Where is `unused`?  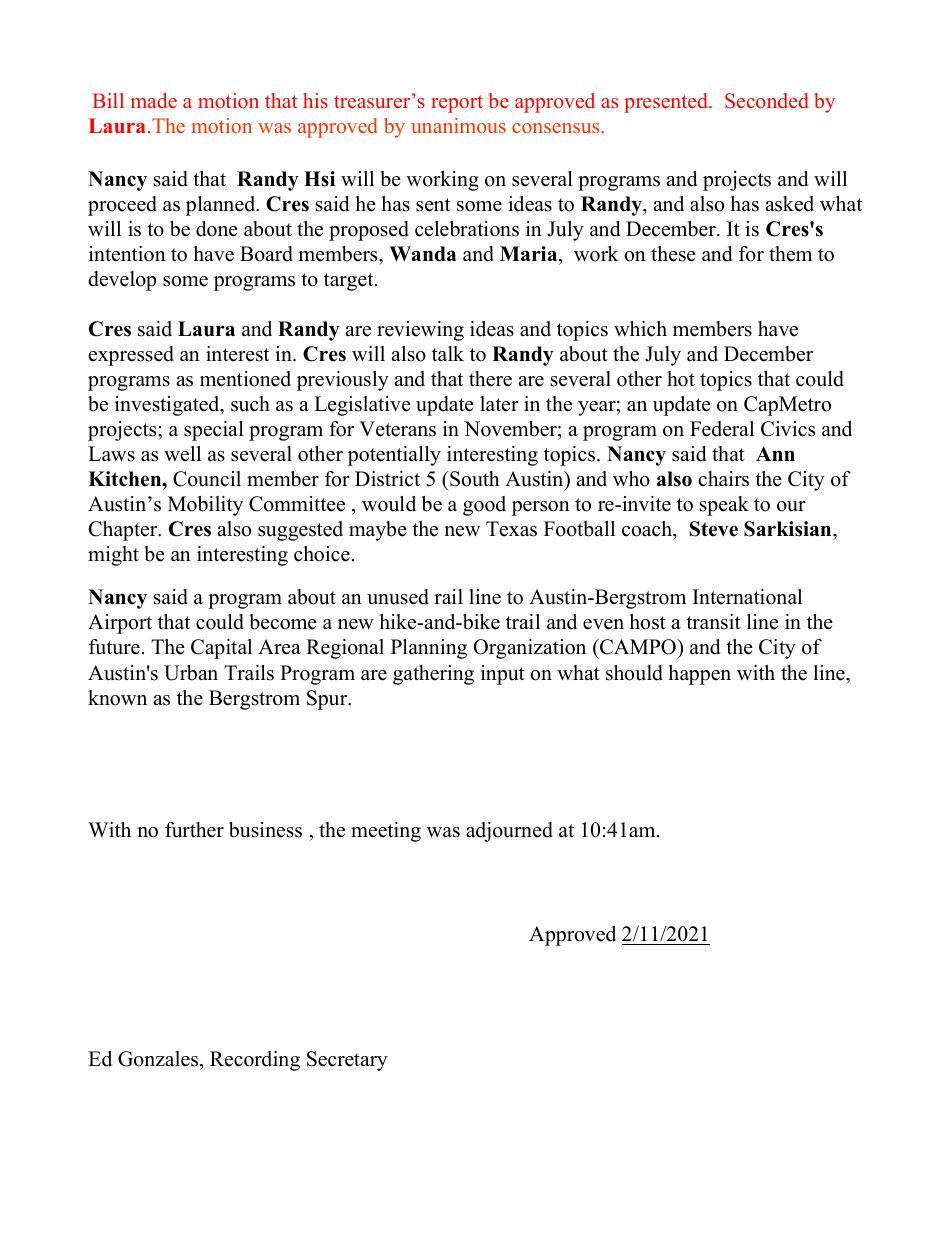 unused is located at coordinates (398, 597).
